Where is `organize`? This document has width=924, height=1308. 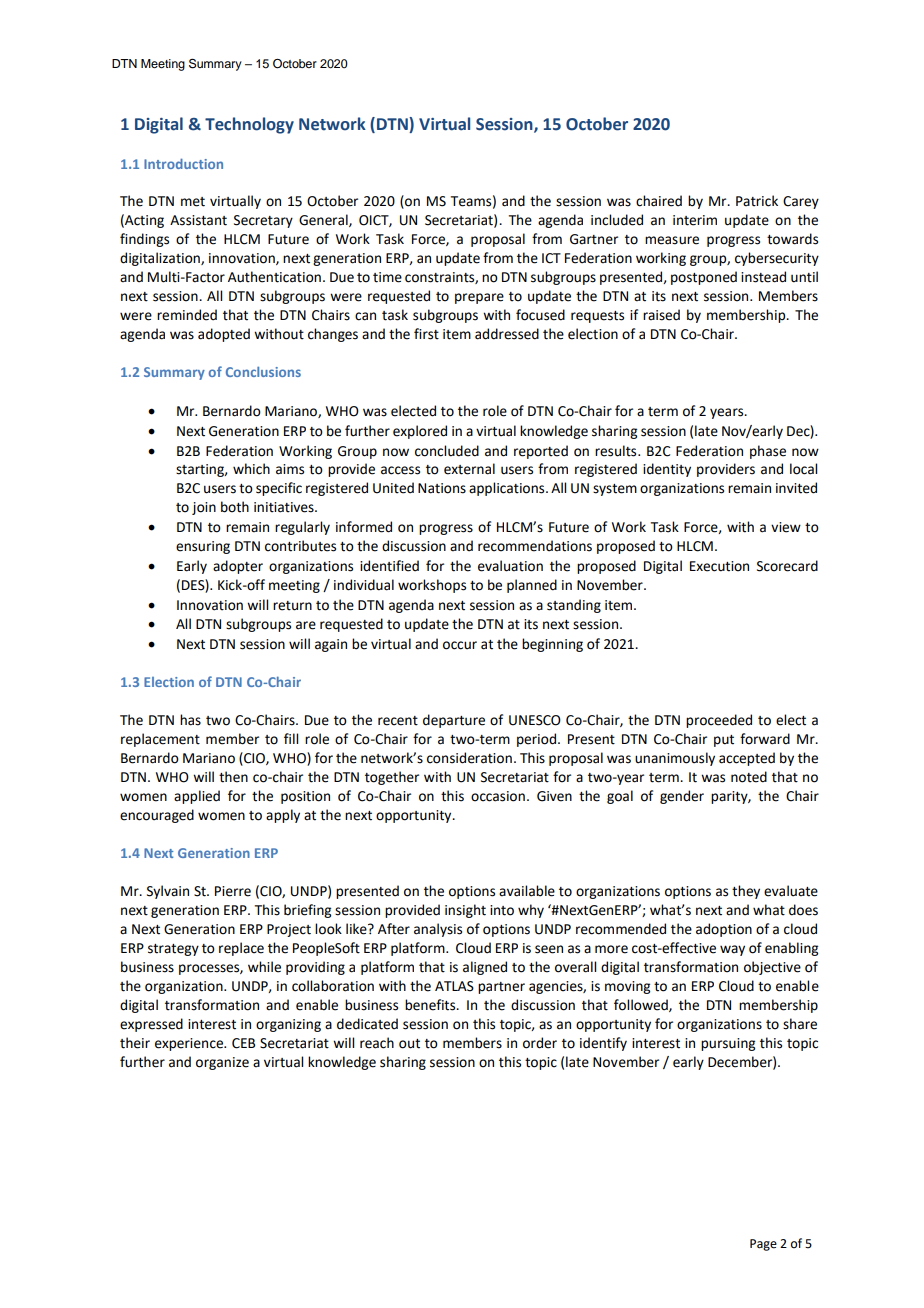
organize is located at coordinates (222, 1063).
